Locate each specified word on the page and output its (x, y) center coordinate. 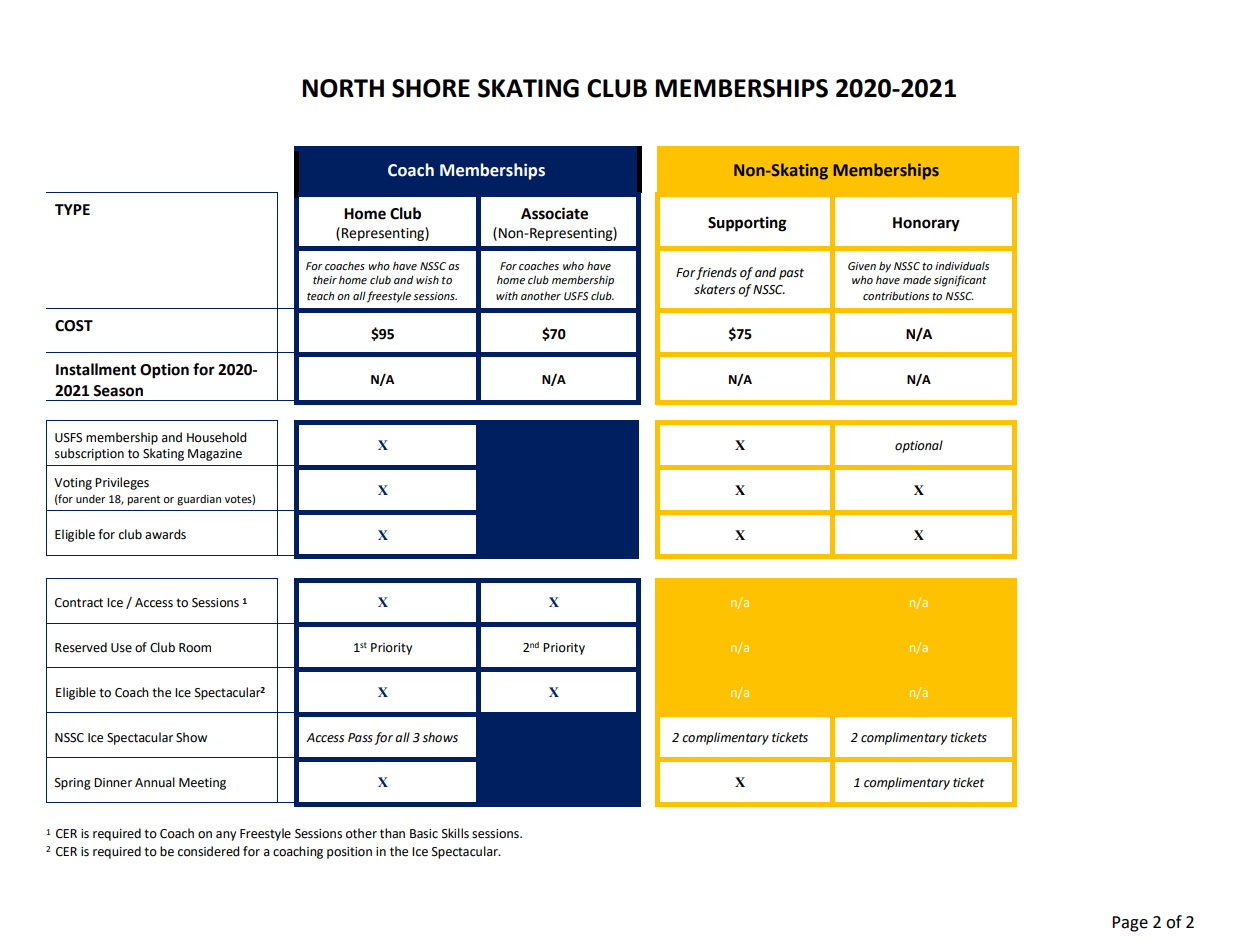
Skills (455, 833)
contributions (896, 295)
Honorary (926, 224)
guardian (199, 500)
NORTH (343, 88)
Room (195, 648)
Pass (360, 738)
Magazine (215, 455)
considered (208, 851)
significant (960, 281)
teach (320, 296)
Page (1130, 924)
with (507, 296)
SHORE (431, 88)
